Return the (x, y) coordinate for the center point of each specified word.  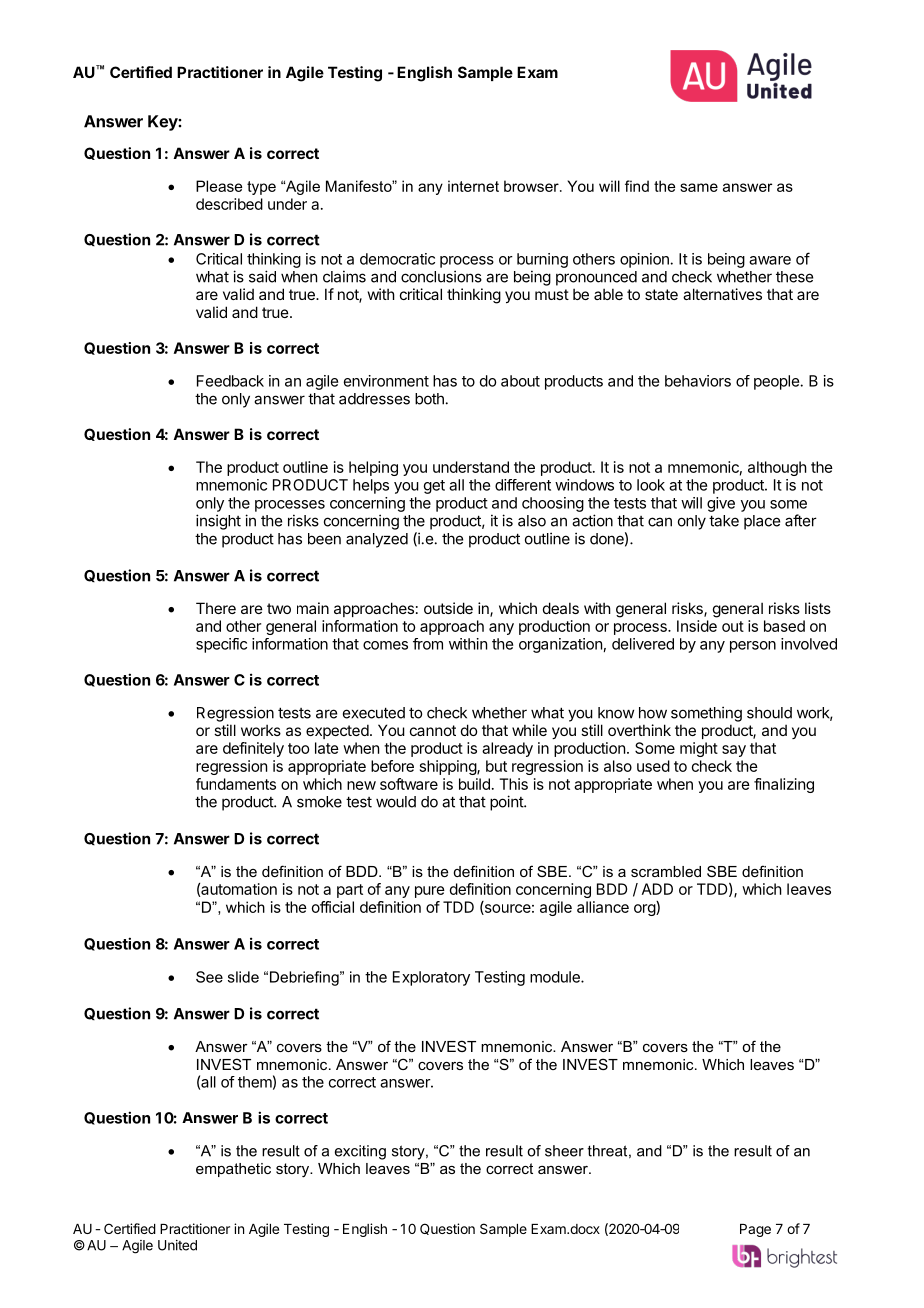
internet (473, 186)
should (769, 713)
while (529, 730)
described (229, 204)
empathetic (233, 1170)
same (699, 187)
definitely (253, 749)
